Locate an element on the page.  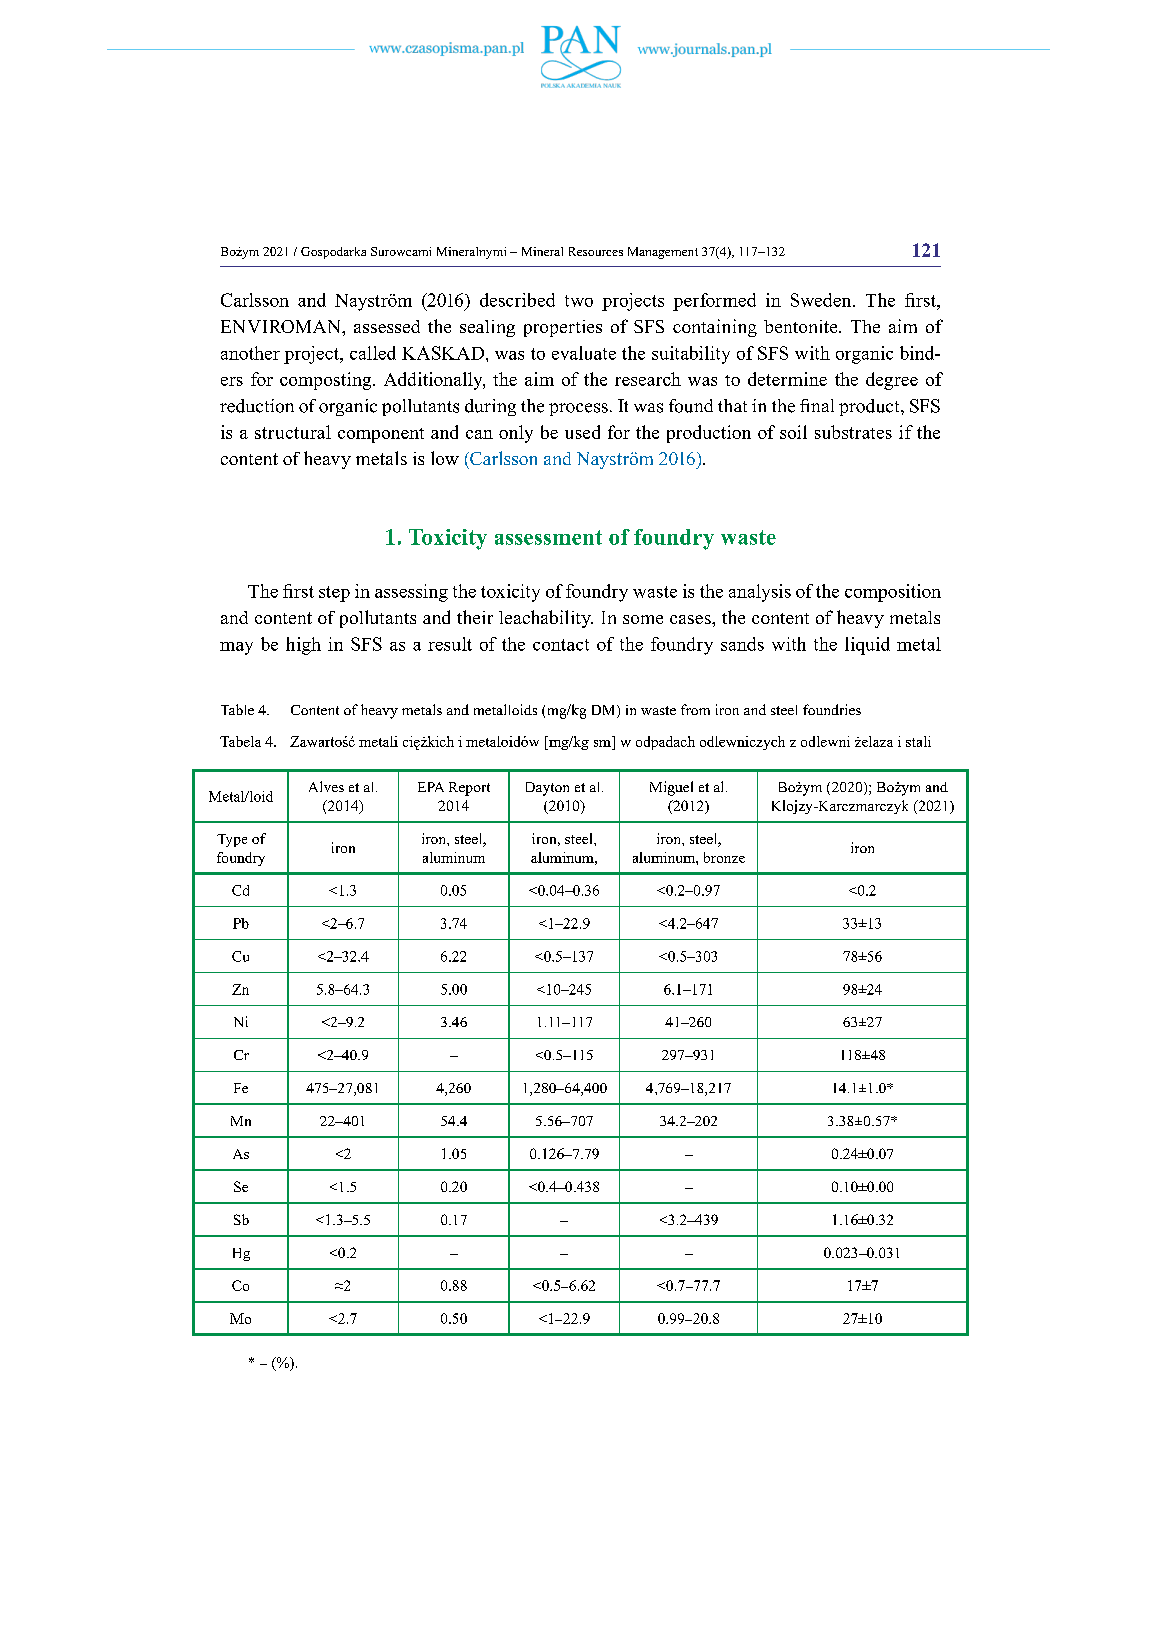
Dayton is located at coordinates (547, 789).
